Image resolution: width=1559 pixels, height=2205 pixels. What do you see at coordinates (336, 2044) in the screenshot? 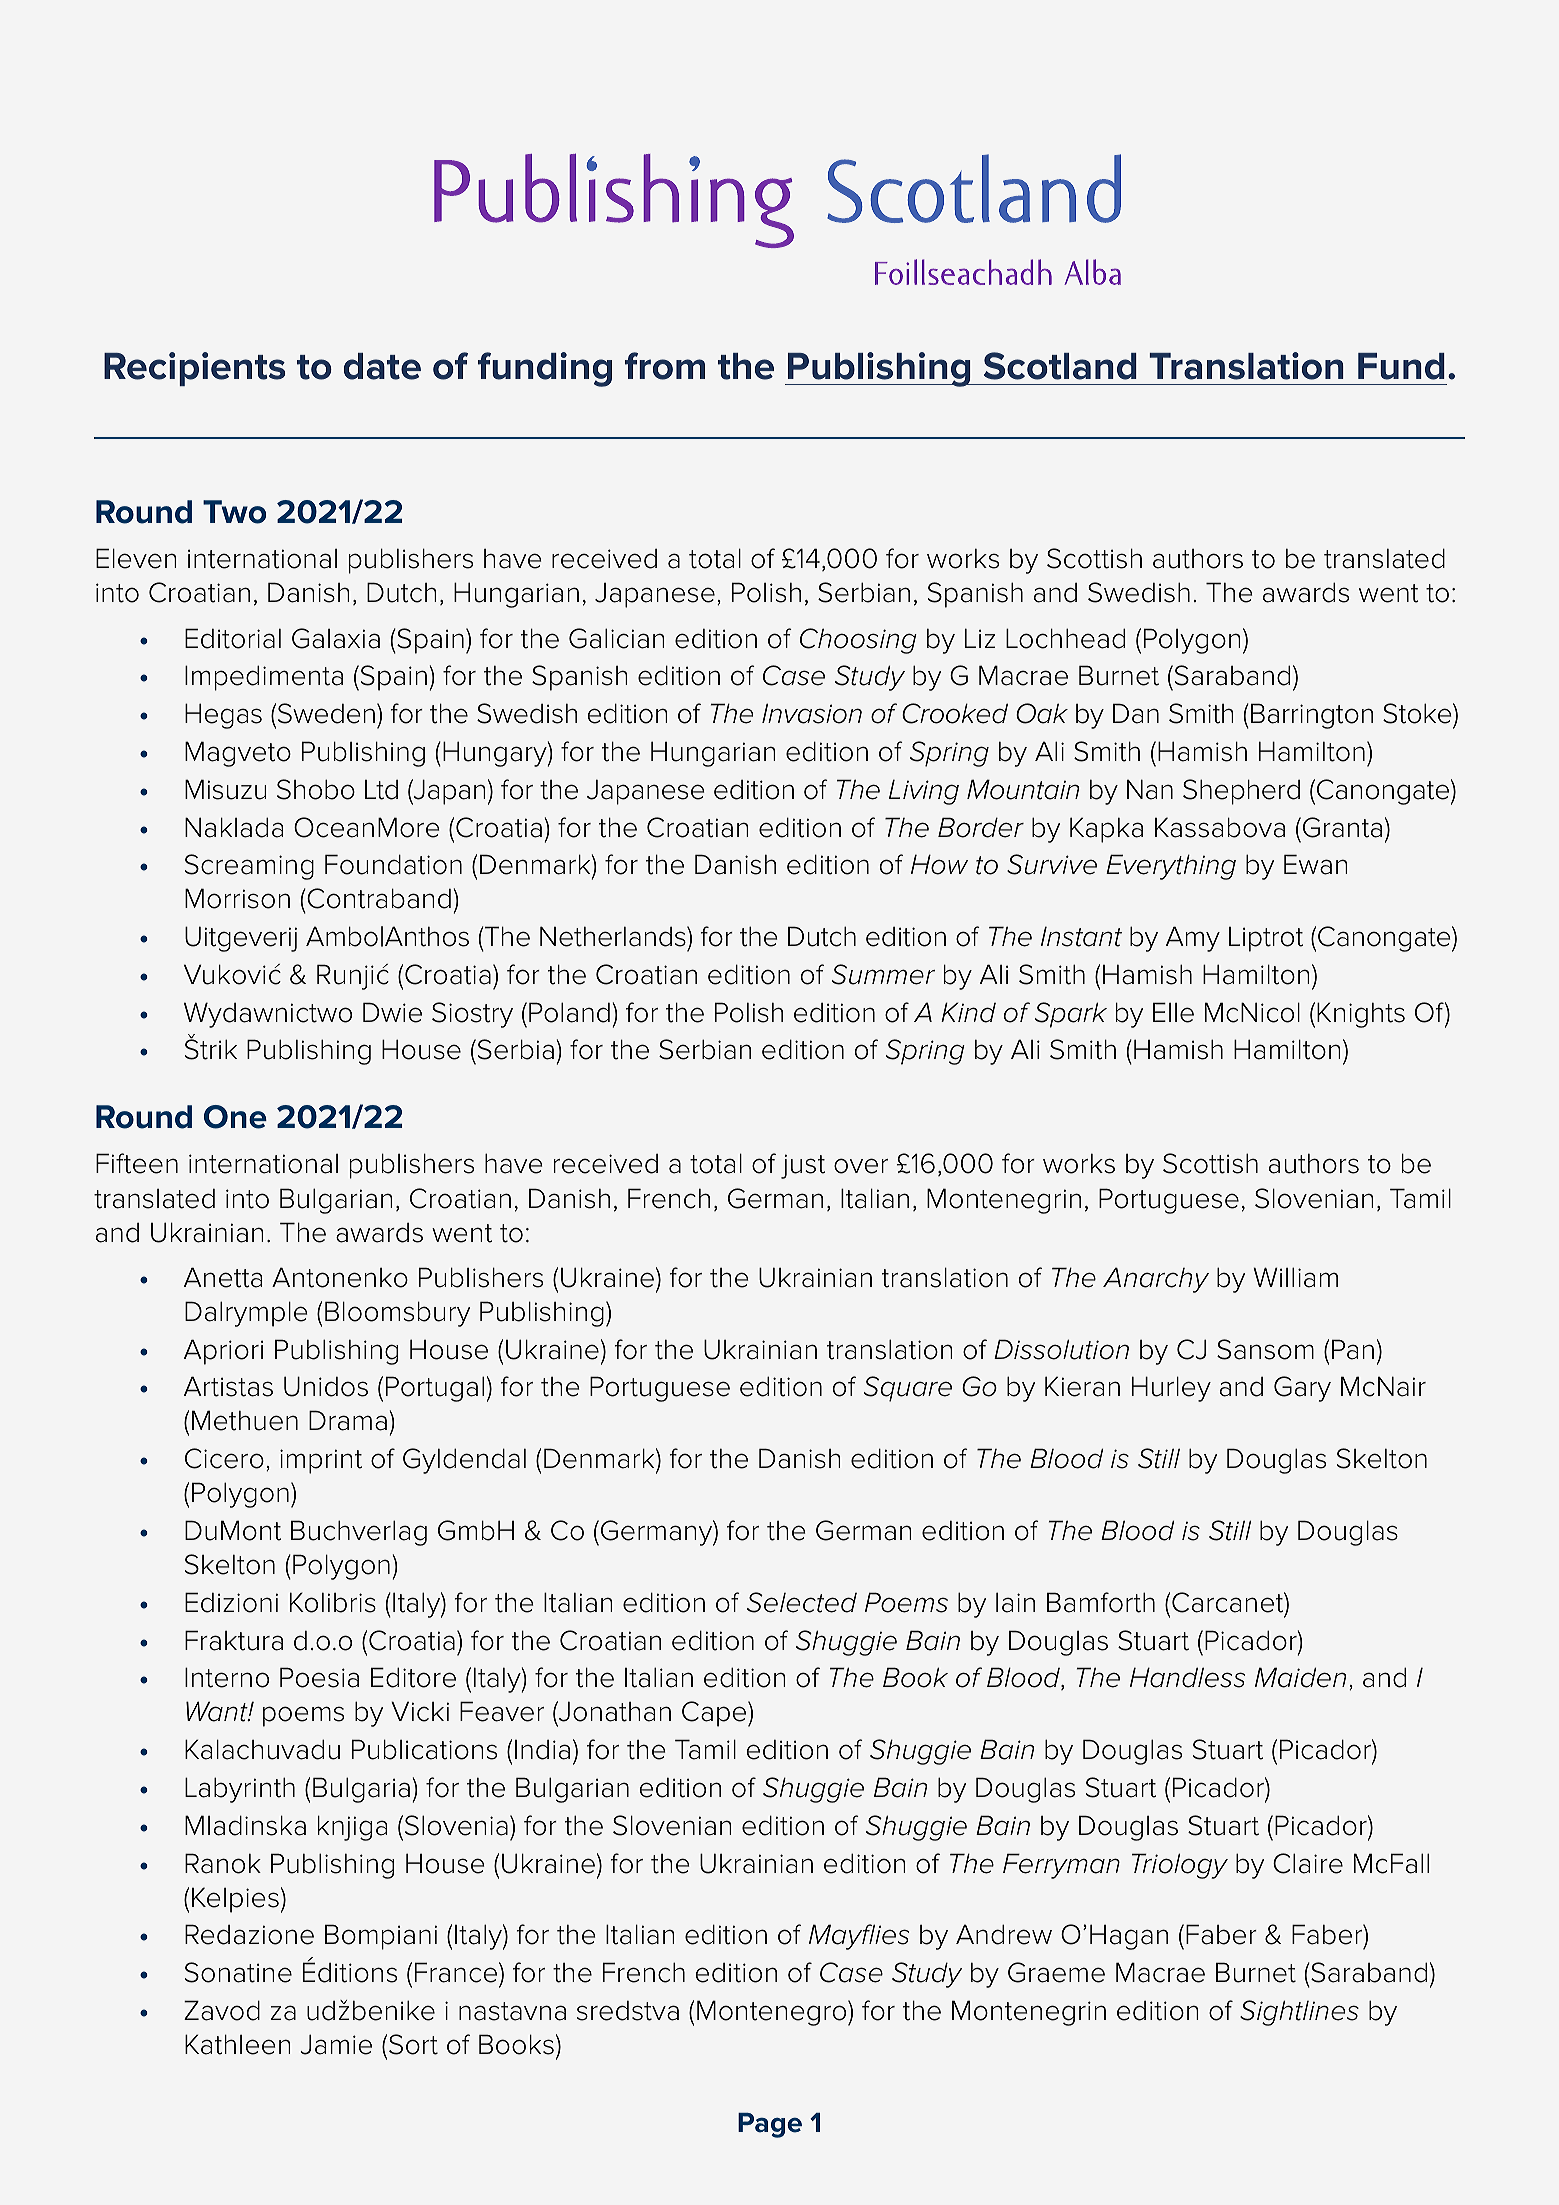
I see `Jamie` at bounding box center [336, 2044].
